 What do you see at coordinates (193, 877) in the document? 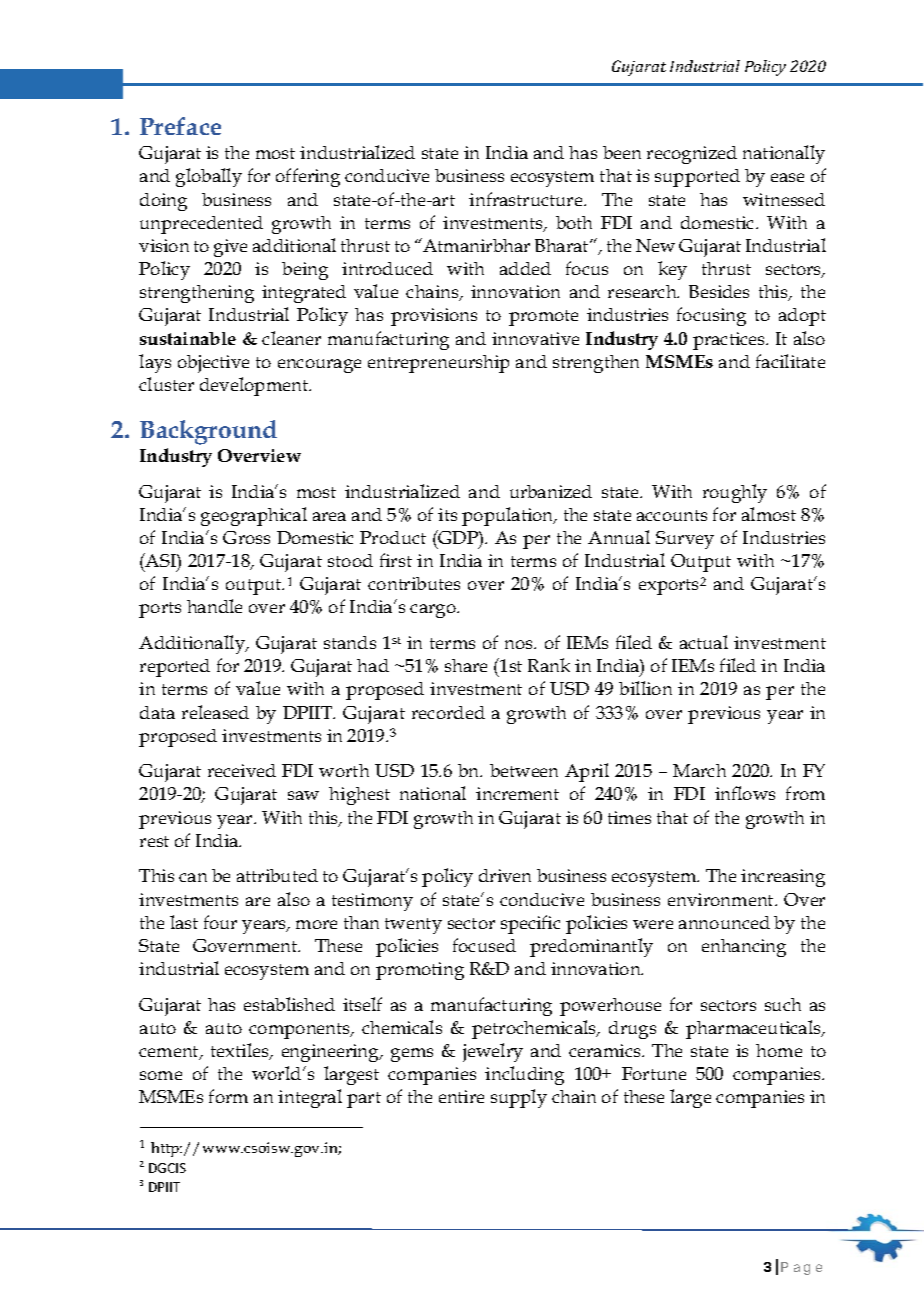
I see `can` at bounding box center [193, 877].
